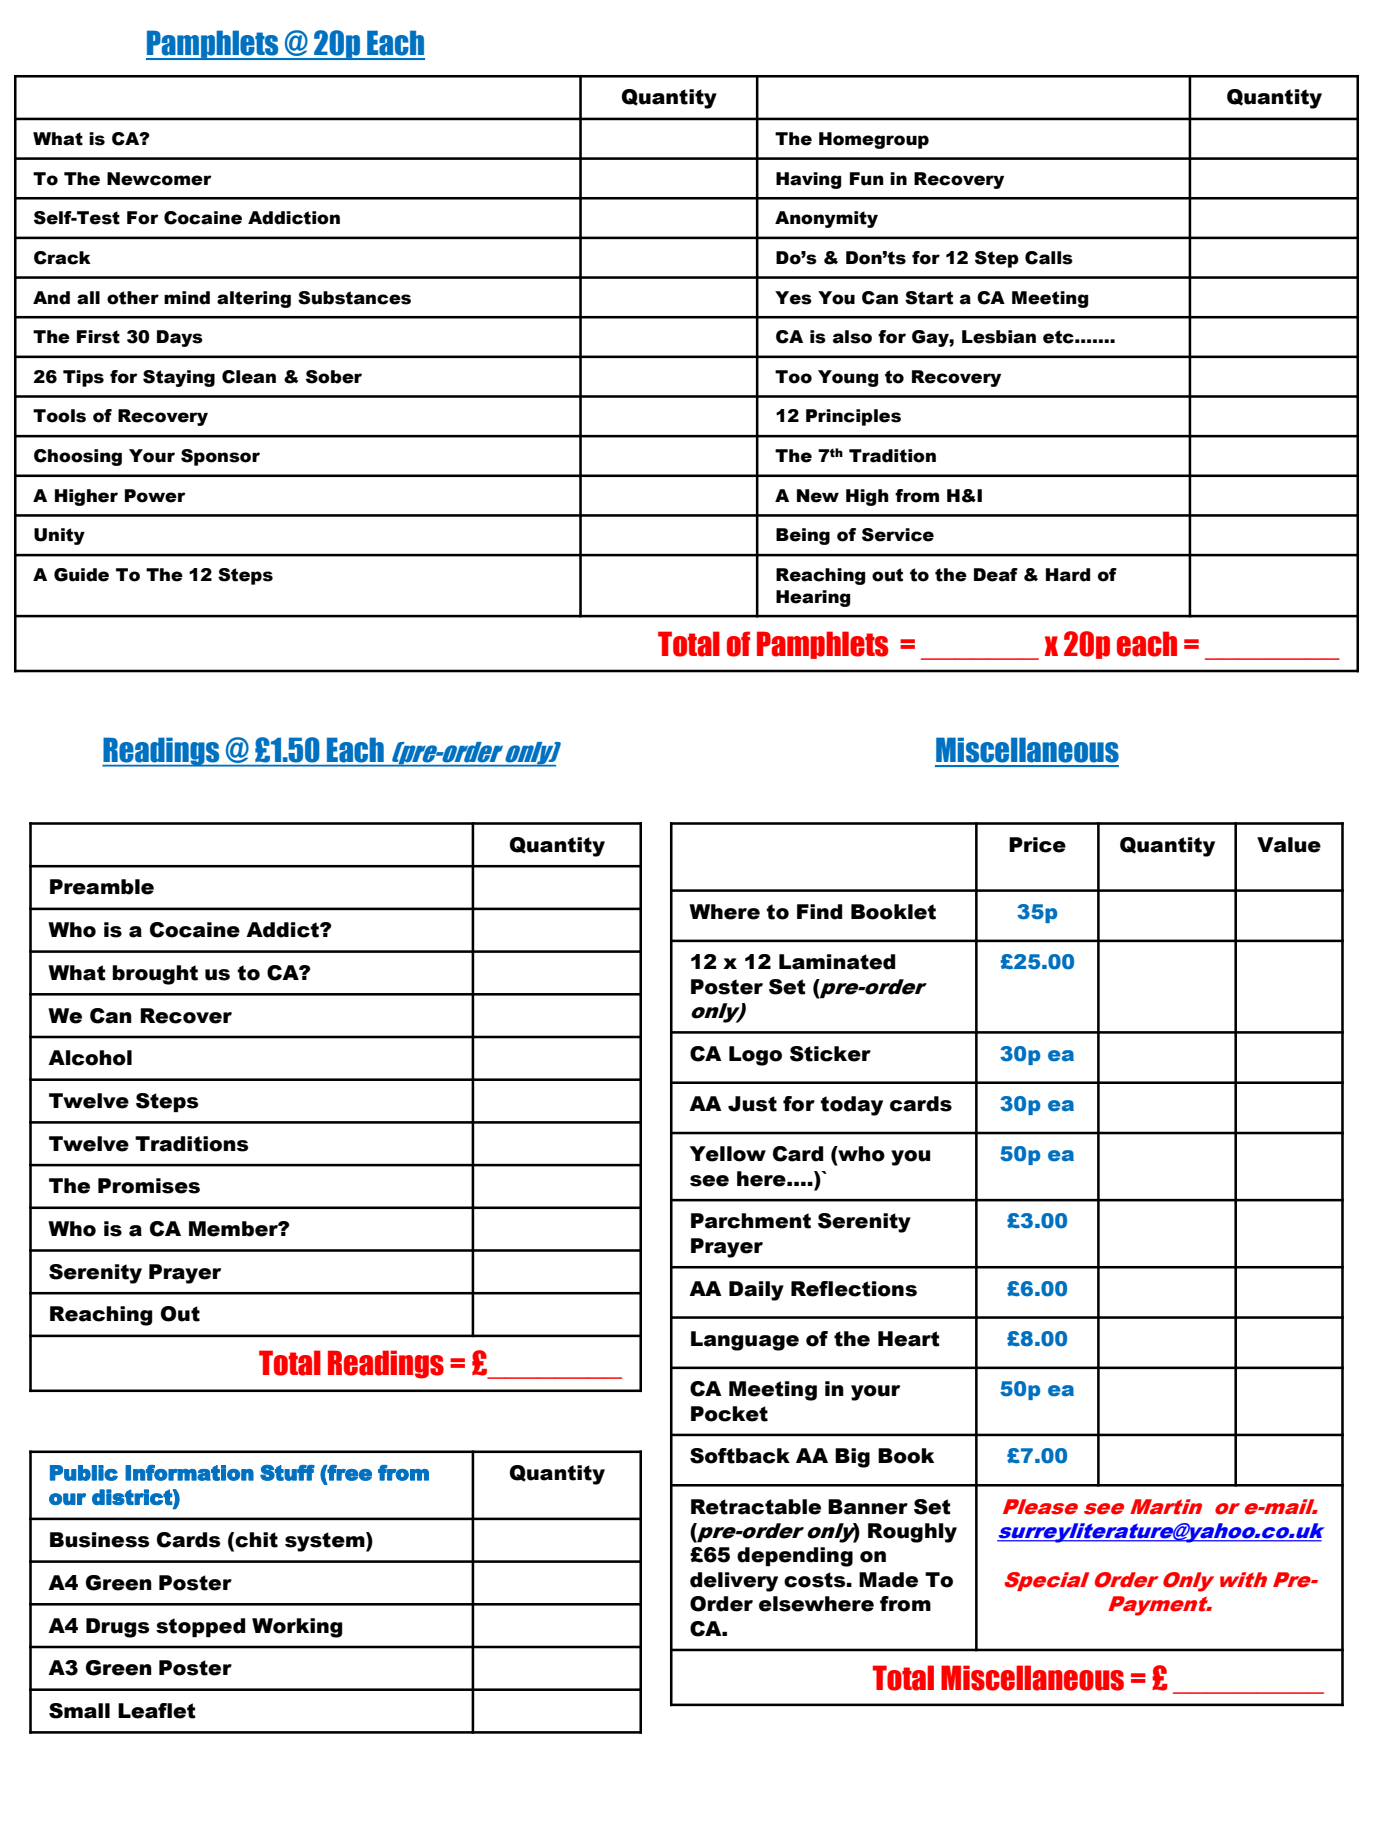  Describe the element at coordinates (200, 1627) in the screenshot. I see `stopped` at that location.
